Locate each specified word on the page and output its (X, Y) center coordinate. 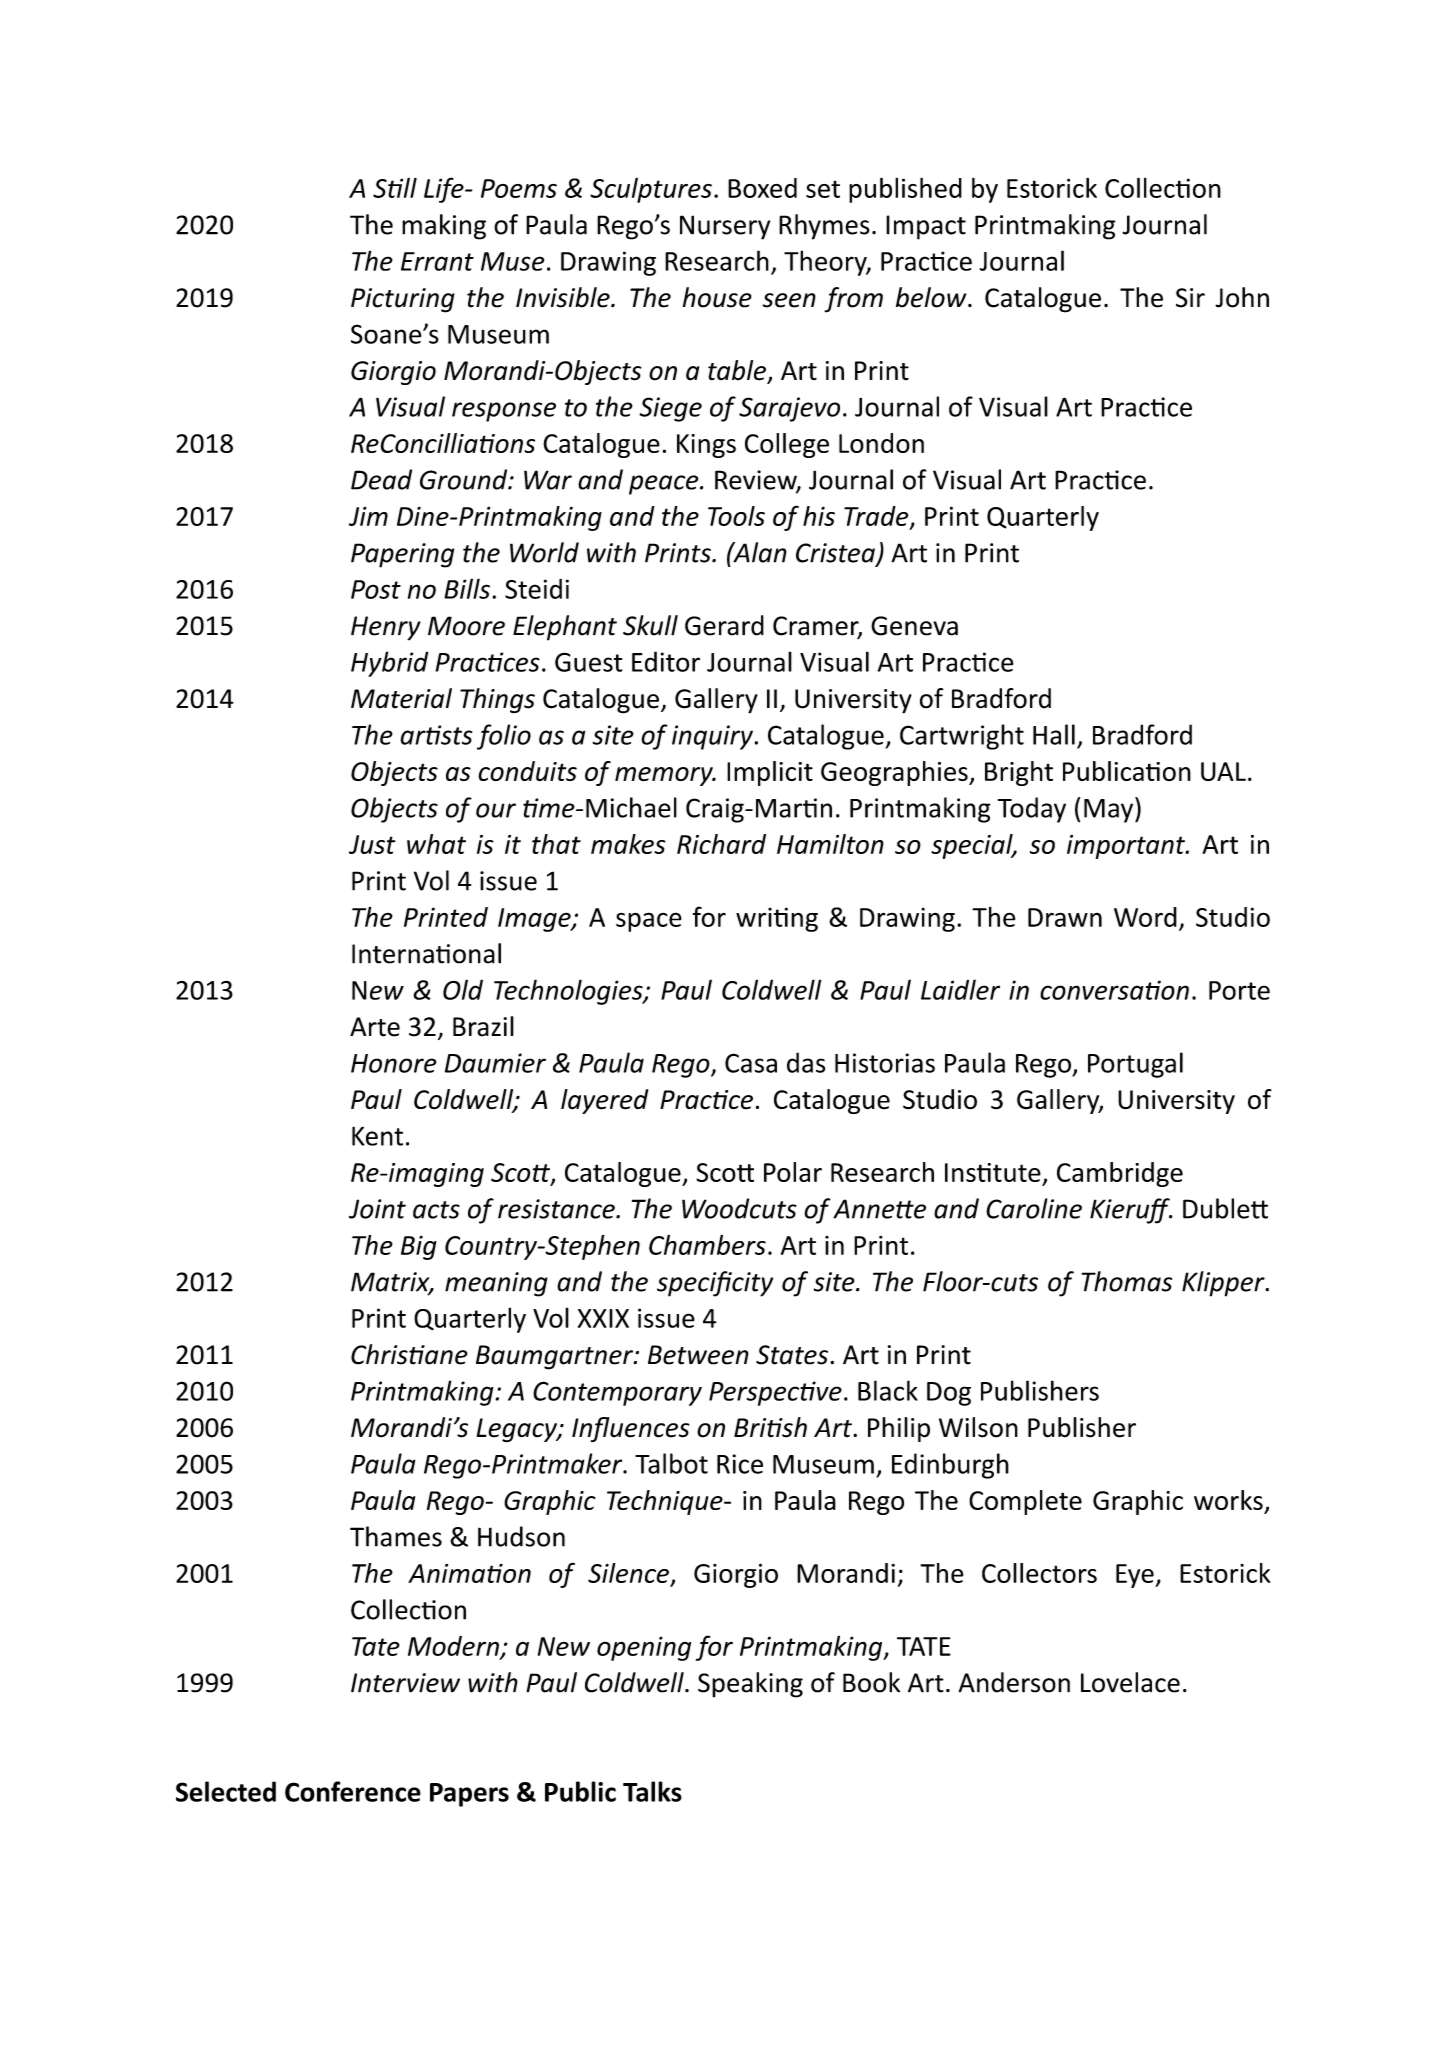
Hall (1054, 734)
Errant (437, 261)
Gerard (724, 625)
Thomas (1127, 1281)
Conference (353, 1791)
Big (418, 1247)
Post (376, 589)
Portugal (1135, 1065)
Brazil (483, 1026)
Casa (751, 1063)
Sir (1190, 298)
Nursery (725, 227)
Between (698, 1355)
